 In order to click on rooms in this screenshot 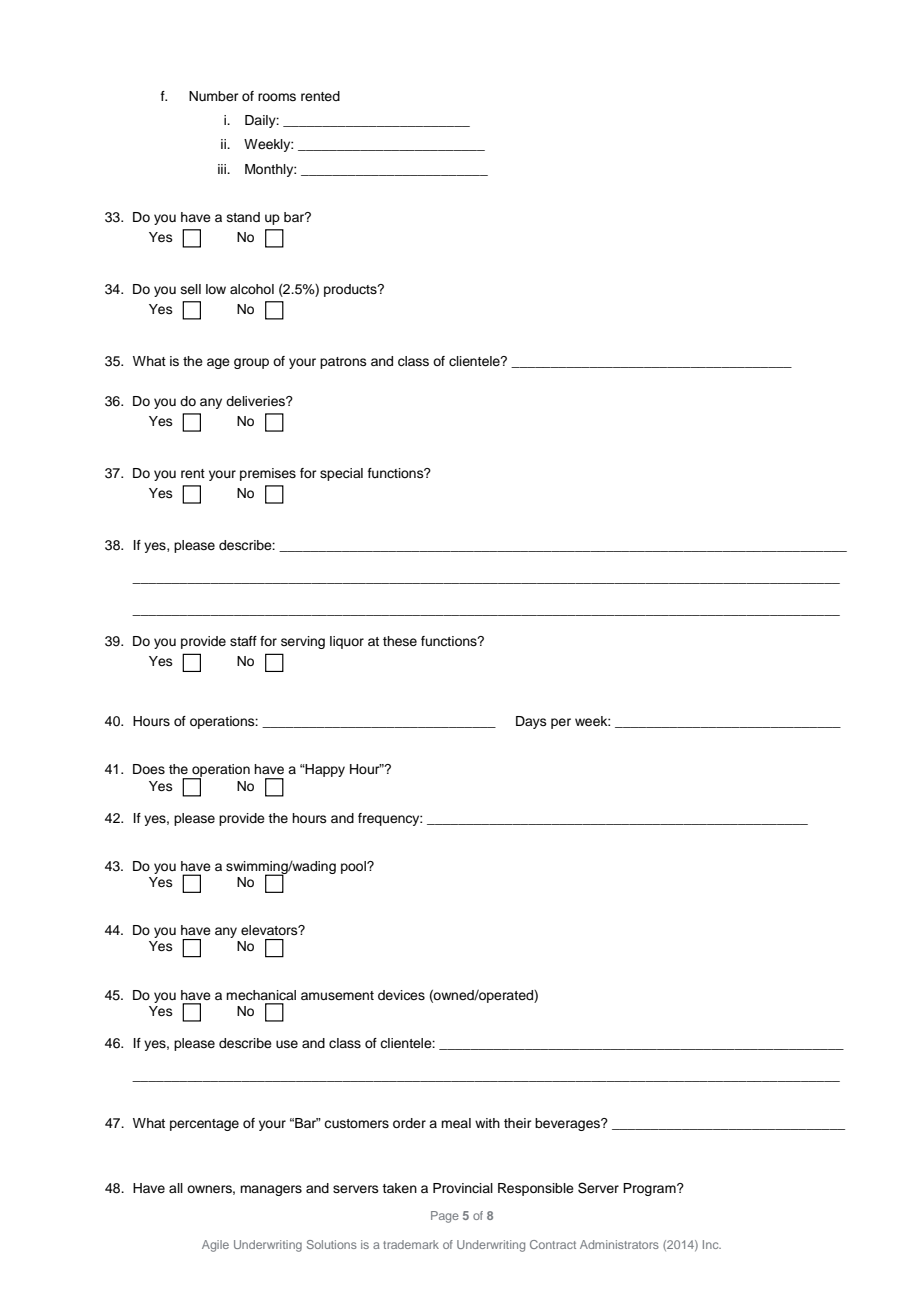, I will do `click(277, 97)`.
